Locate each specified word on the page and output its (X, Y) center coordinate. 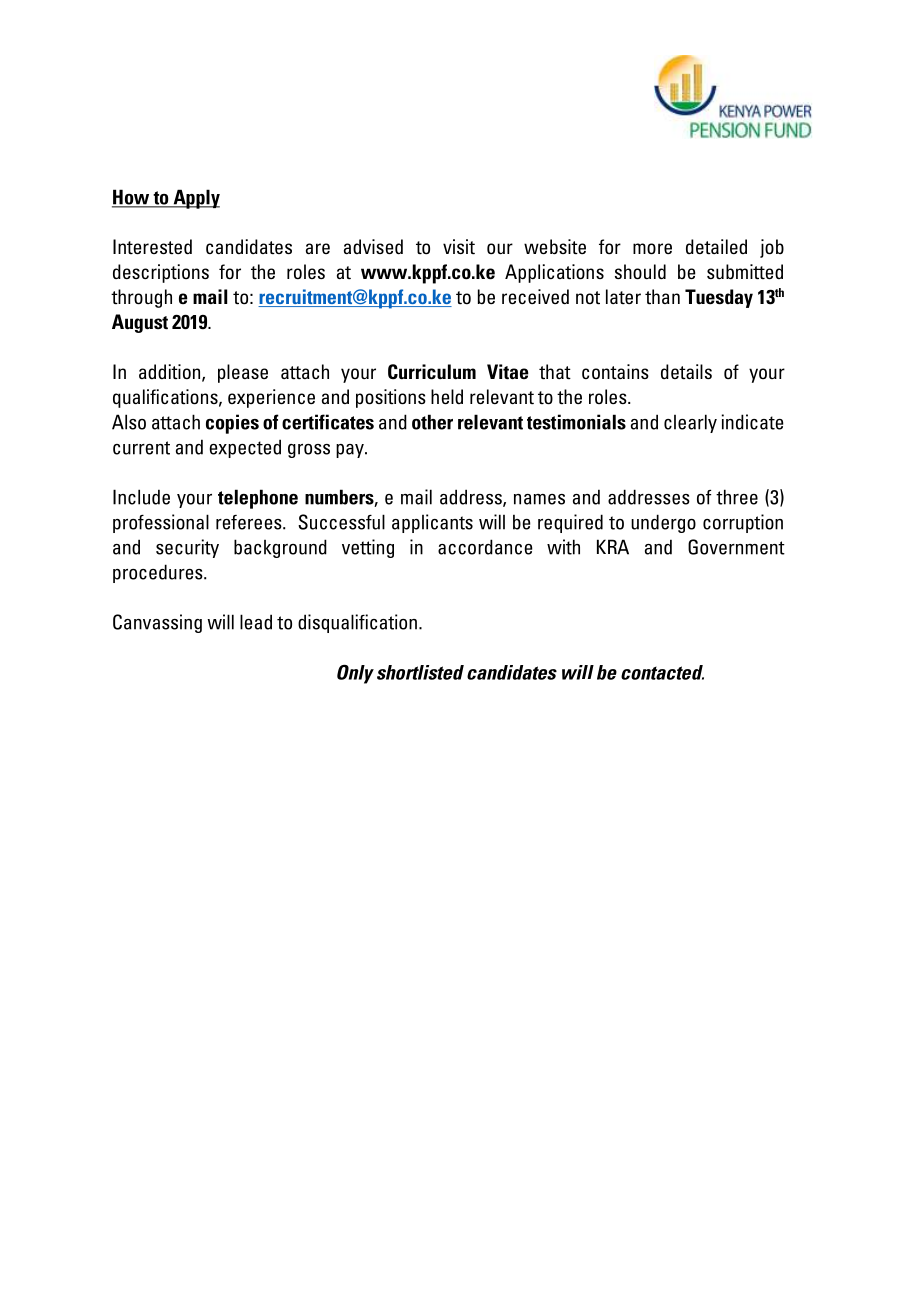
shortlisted (420, 672)
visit (459, 247)
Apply (195, 199)
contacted (662, 672)
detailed (716, 247)
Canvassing (157, 623)
